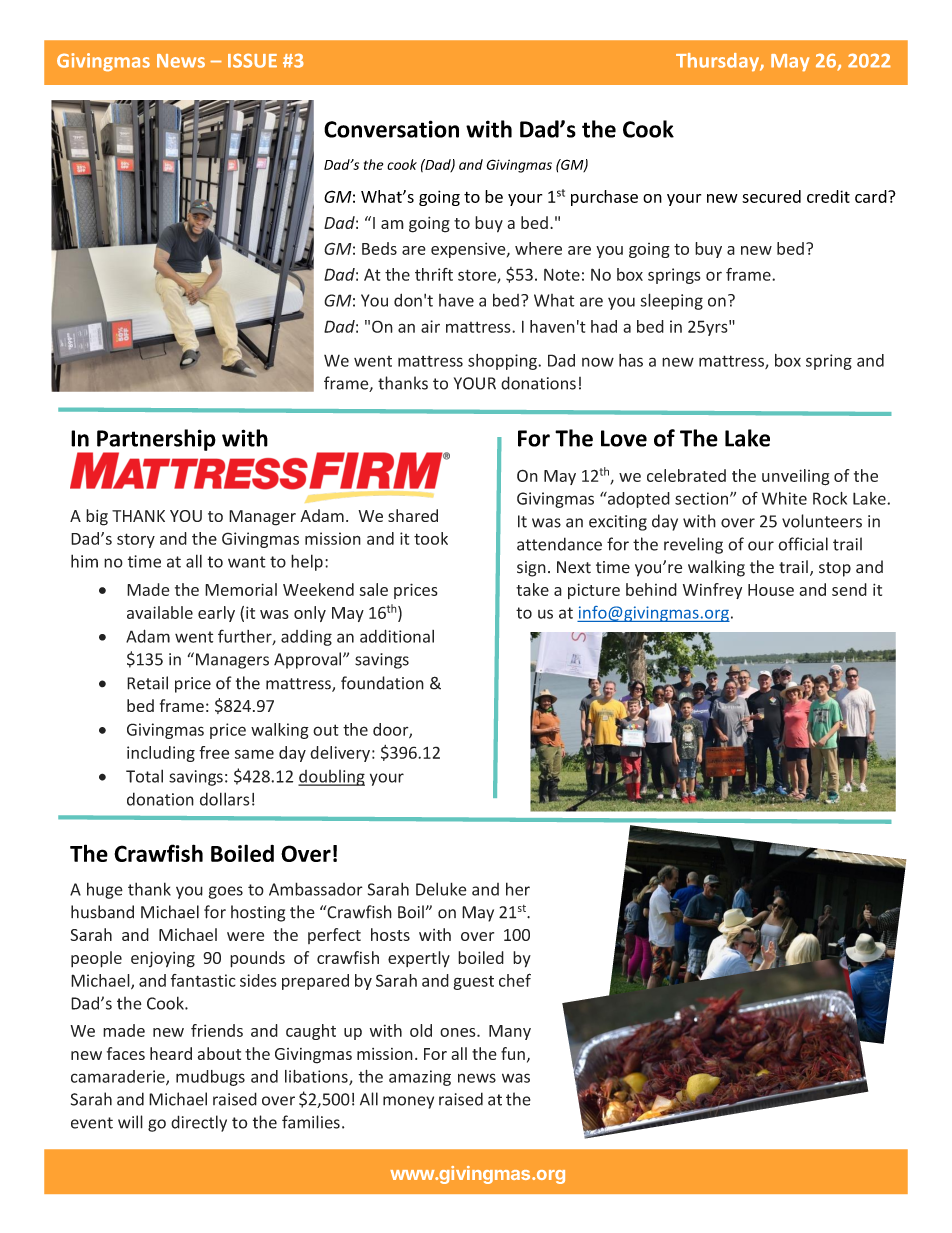  I want to click on House, so click(771, 590).
